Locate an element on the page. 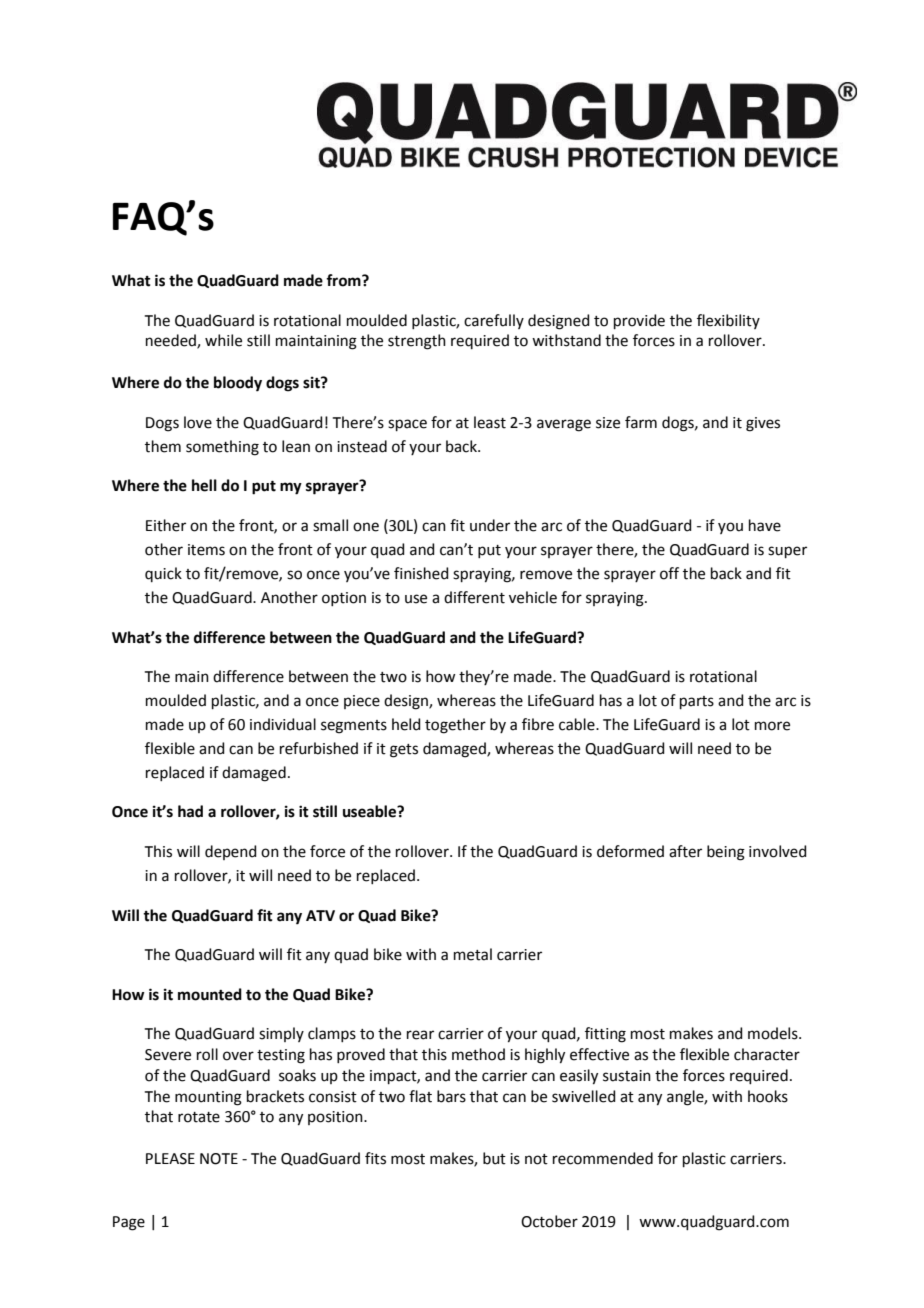  different is located at coordinates (474, 597).
